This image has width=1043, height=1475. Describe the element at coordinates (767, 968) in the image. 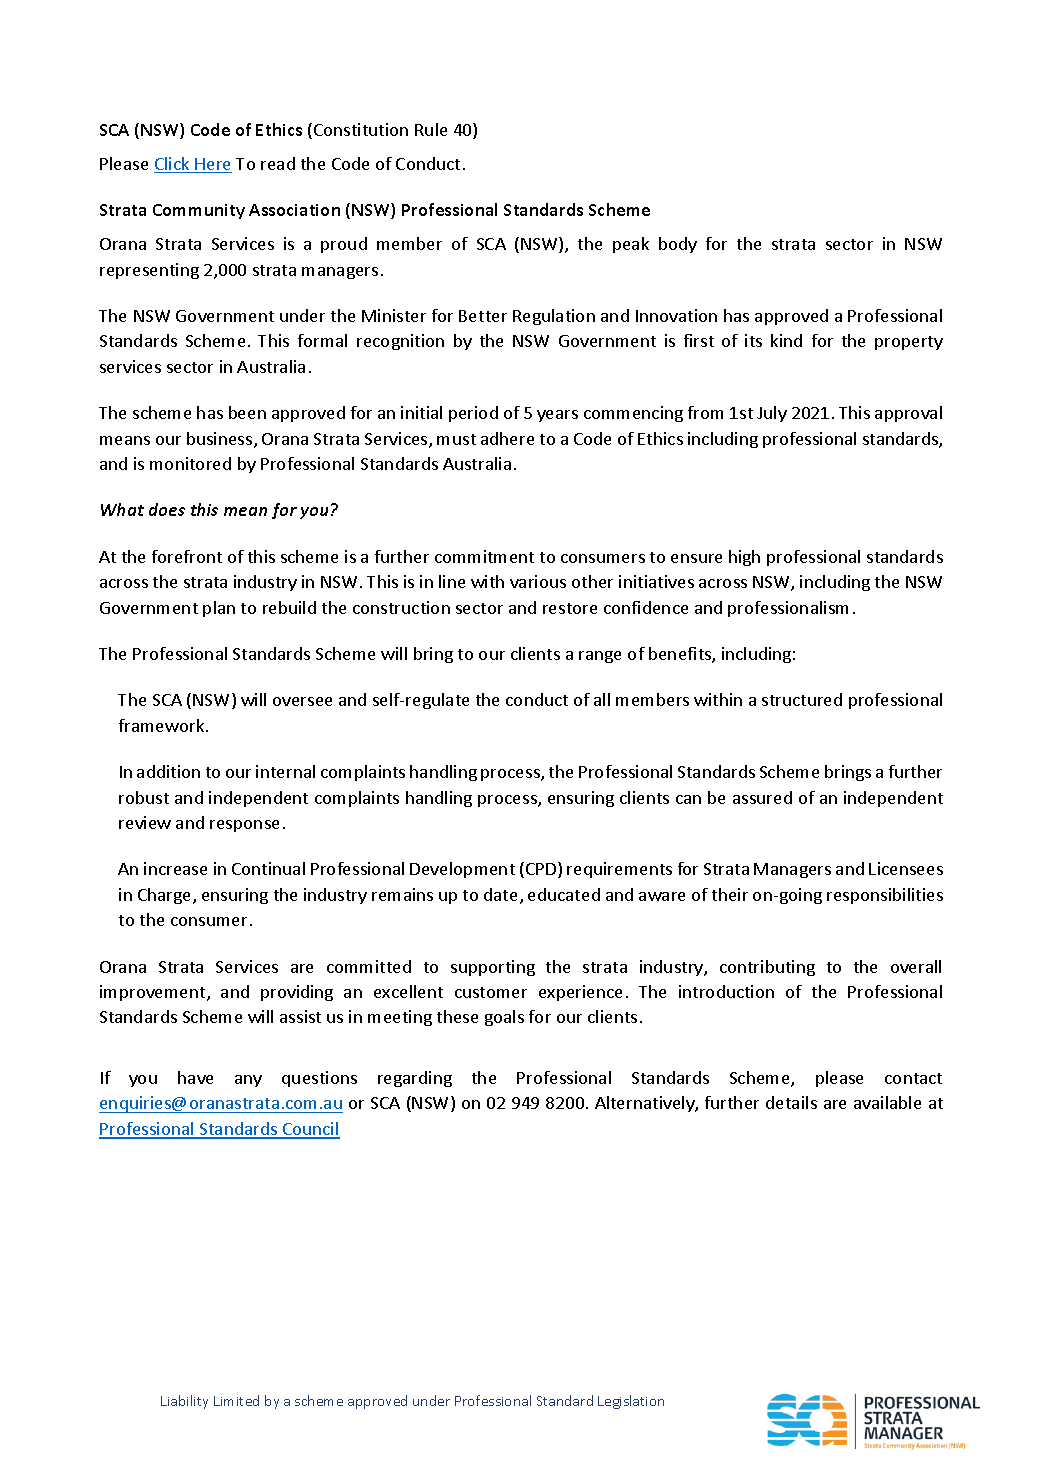

I see `contributing` at that location.
